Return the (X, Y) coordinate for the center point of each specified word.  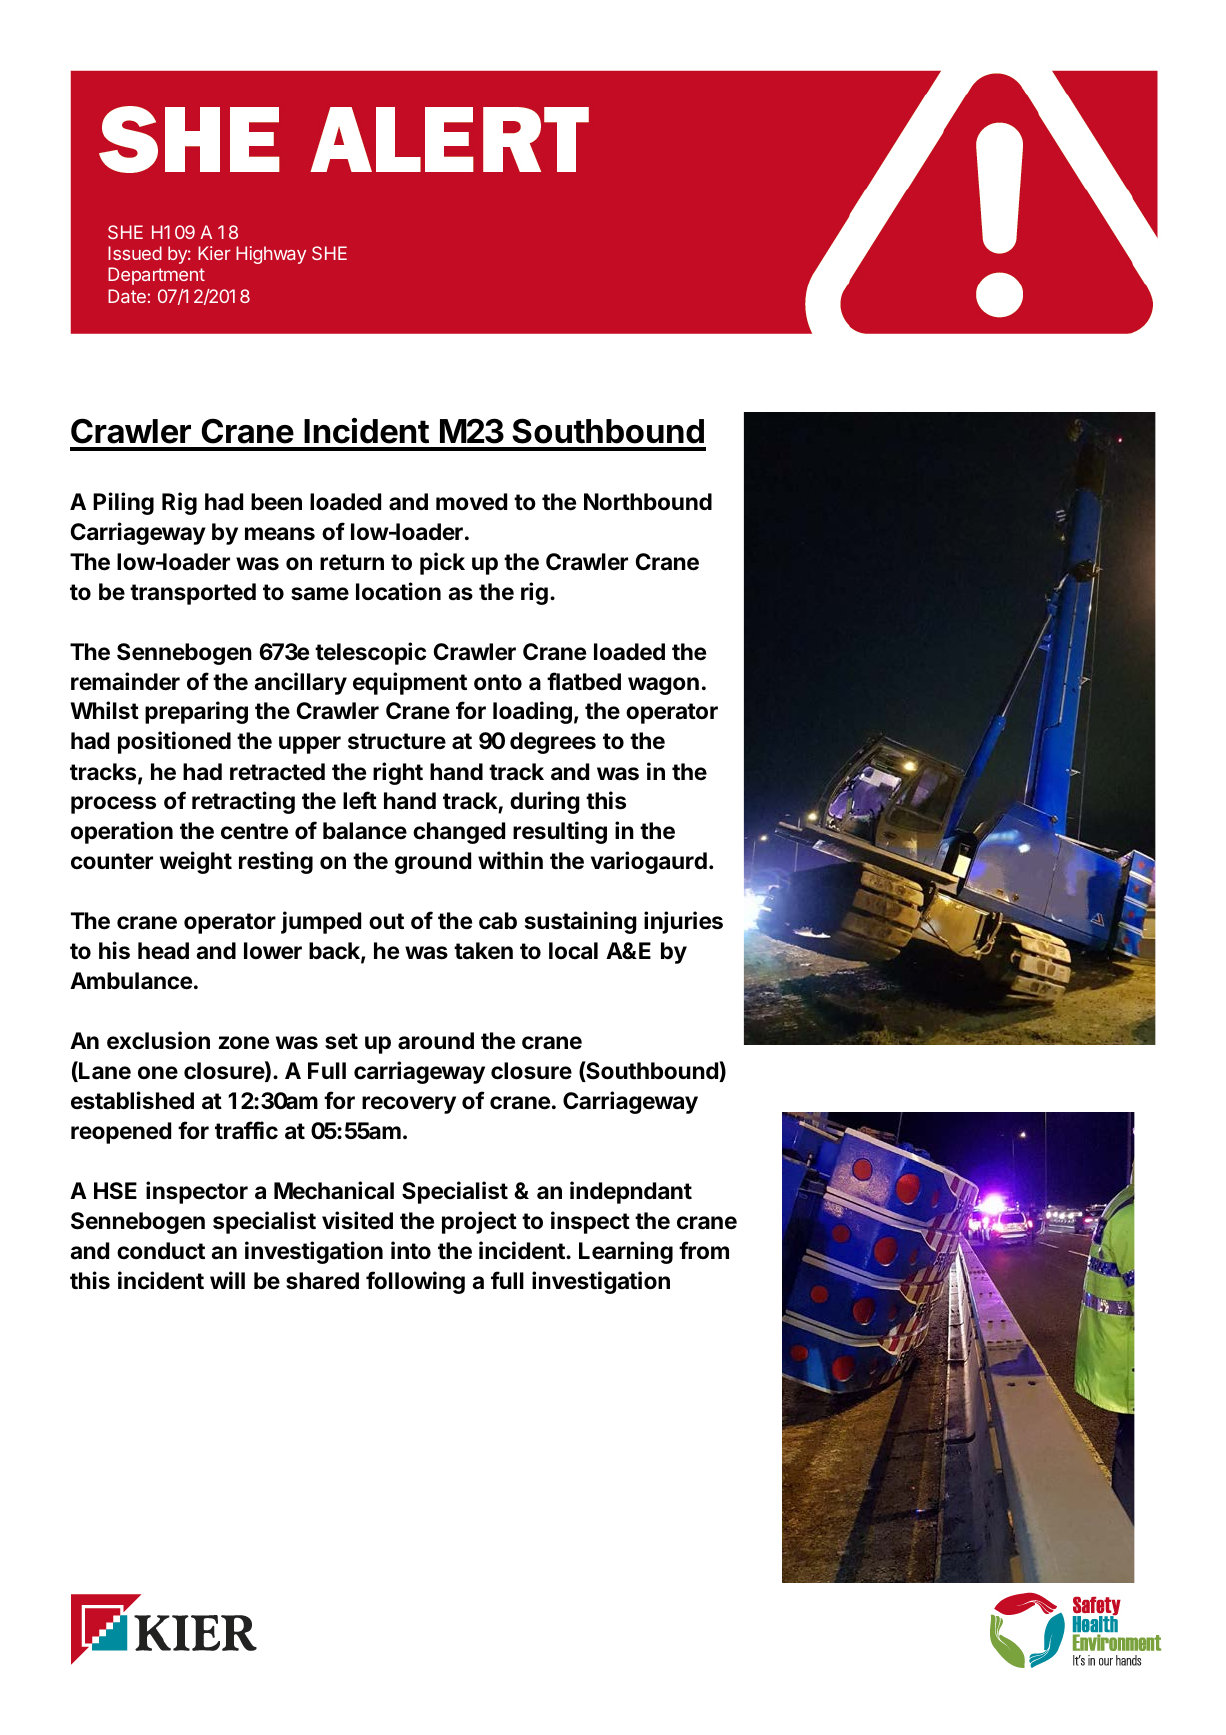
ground (433, 863)
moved (471, 502)
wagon (663, 686)
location (398, 591)
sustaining (581, 922)
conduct (161, 1251)
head (163, 951)
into (411, 1250)
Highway (271, 255)
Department (156, 276)
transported (193, 594)
